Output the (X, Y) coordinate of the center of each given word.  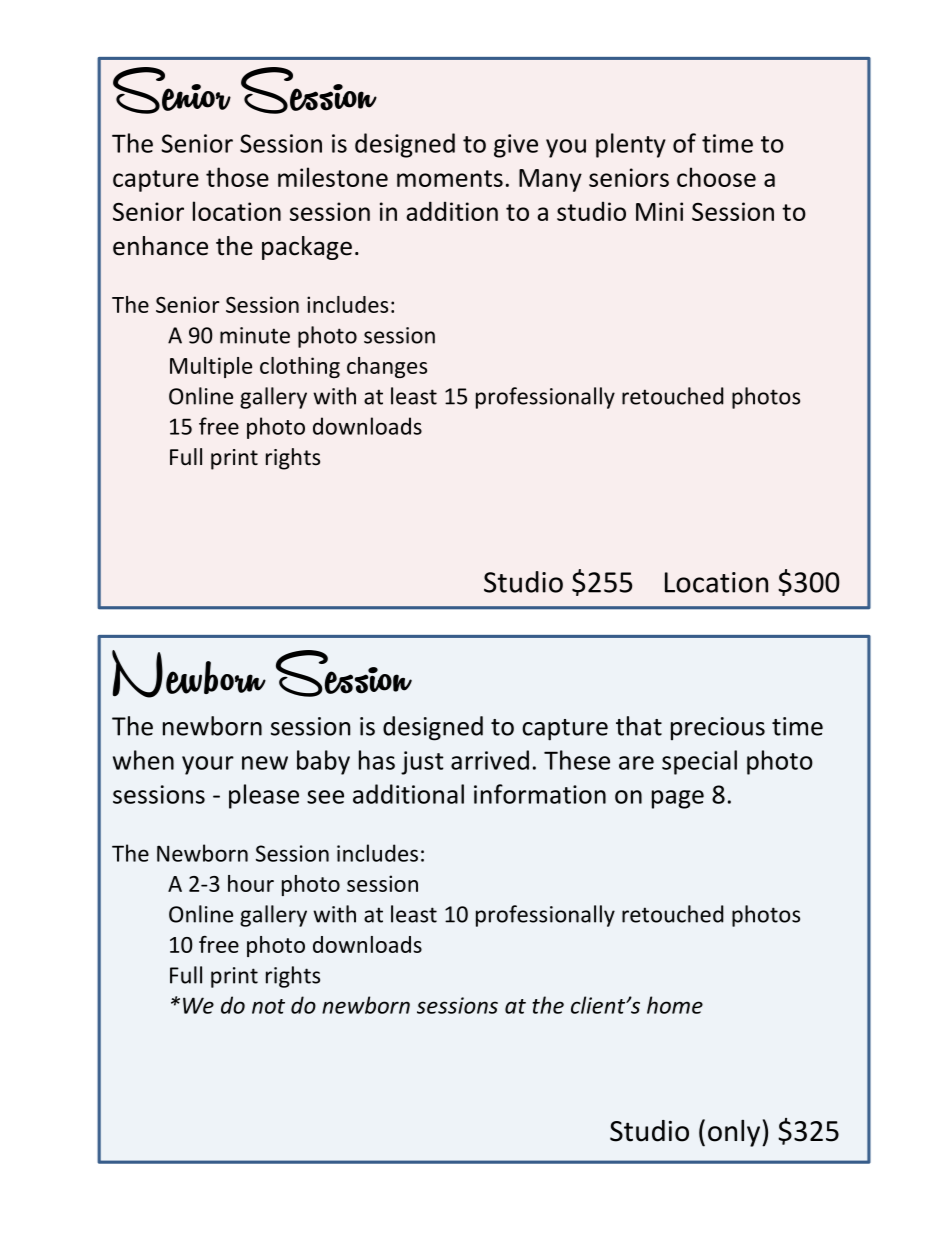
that (639, 726)
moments (450, 178)
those (237, 177)
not (268, 1006)
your (208, 765)
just (422, 763)
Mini (659, 211)
